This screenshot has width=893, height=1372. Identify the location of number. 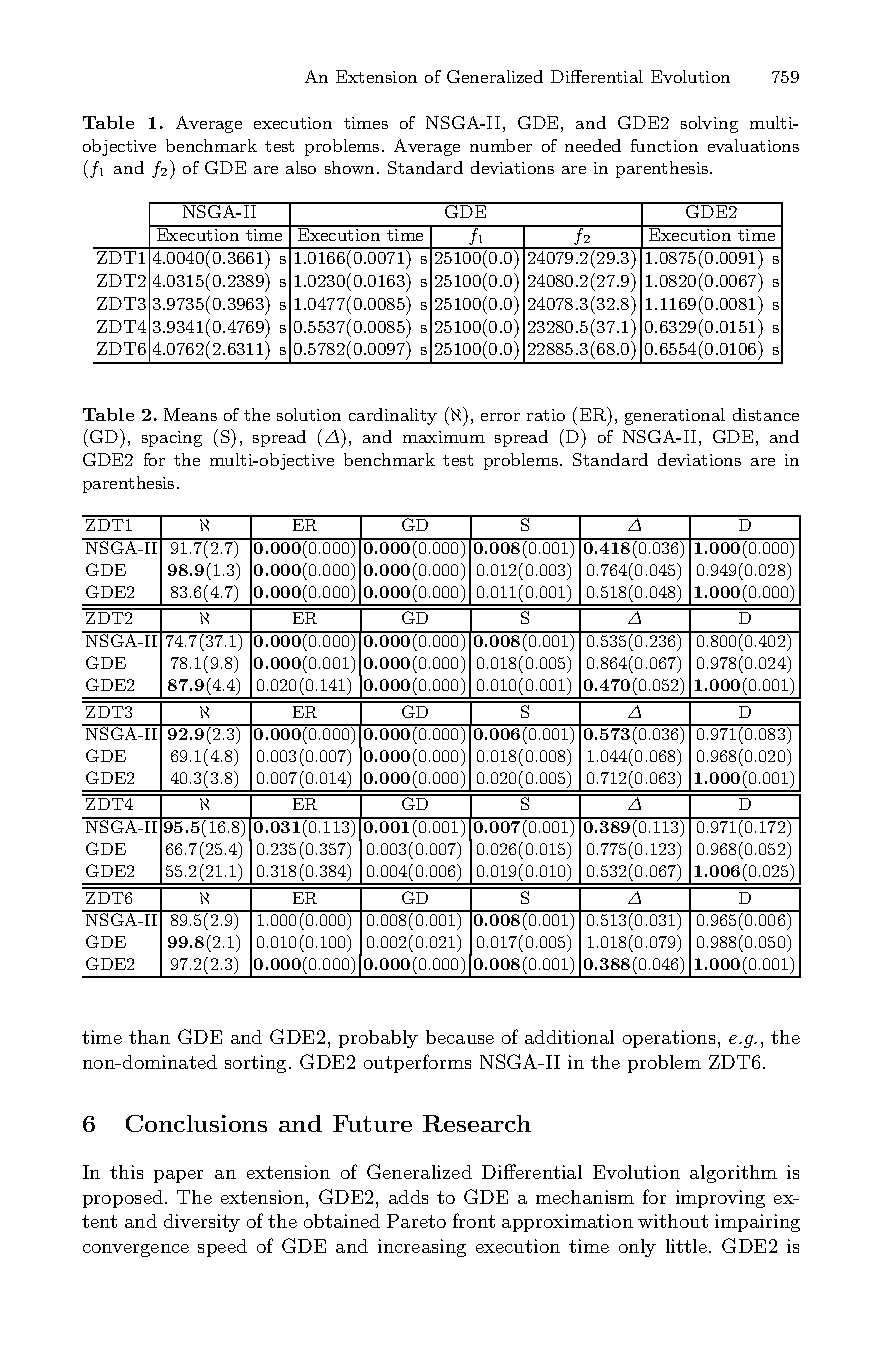
(501, 145).
